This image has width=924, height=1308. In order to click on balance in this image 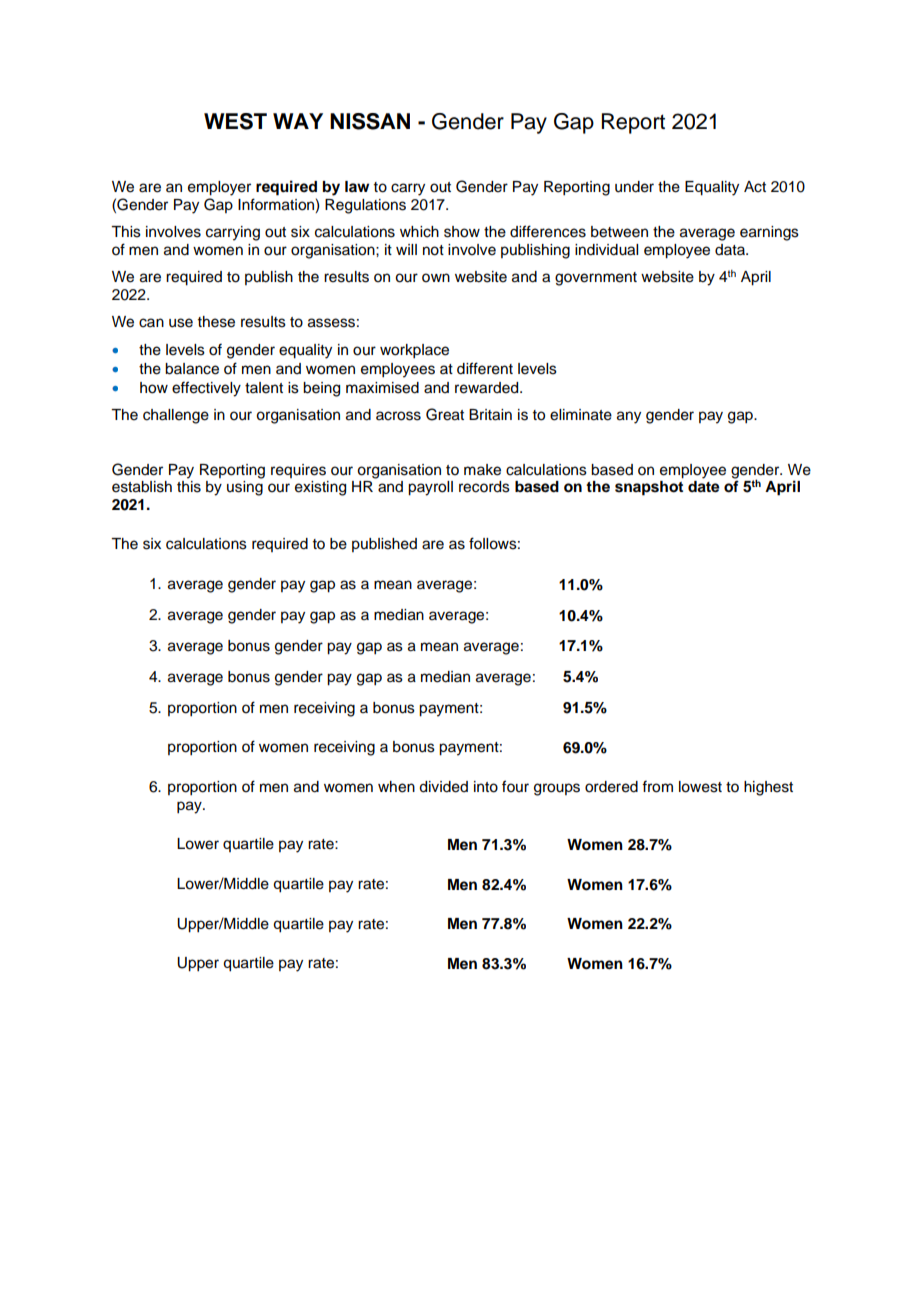, I will do `click(192, 369)`.
